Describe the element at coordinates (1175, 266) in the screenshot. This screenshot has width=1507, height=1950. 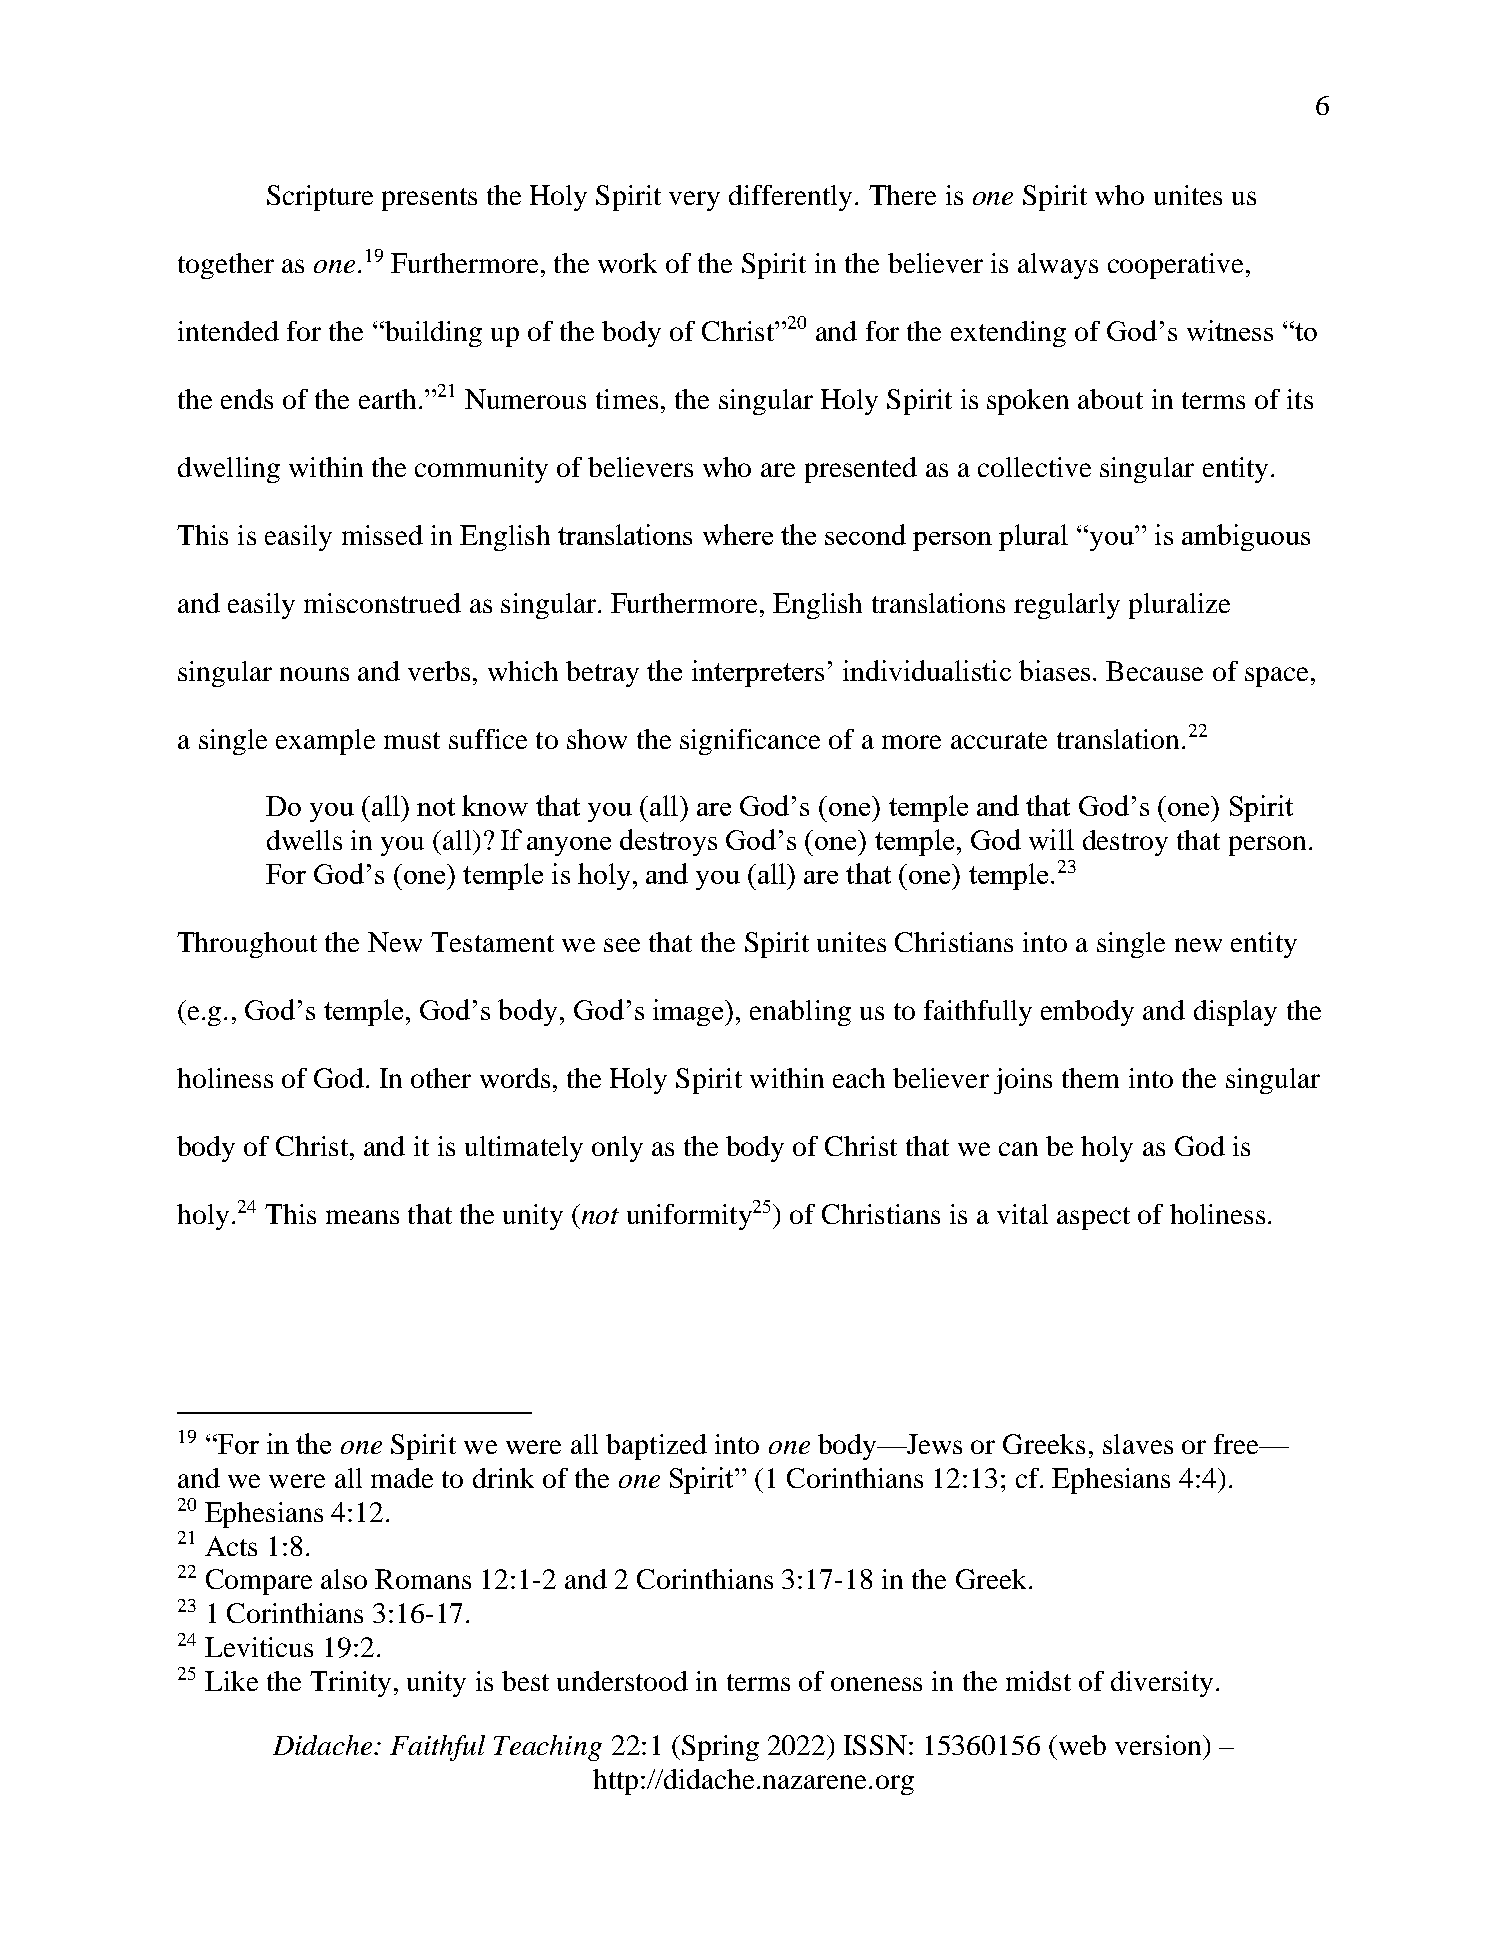
I see `cooperative` at that location.
